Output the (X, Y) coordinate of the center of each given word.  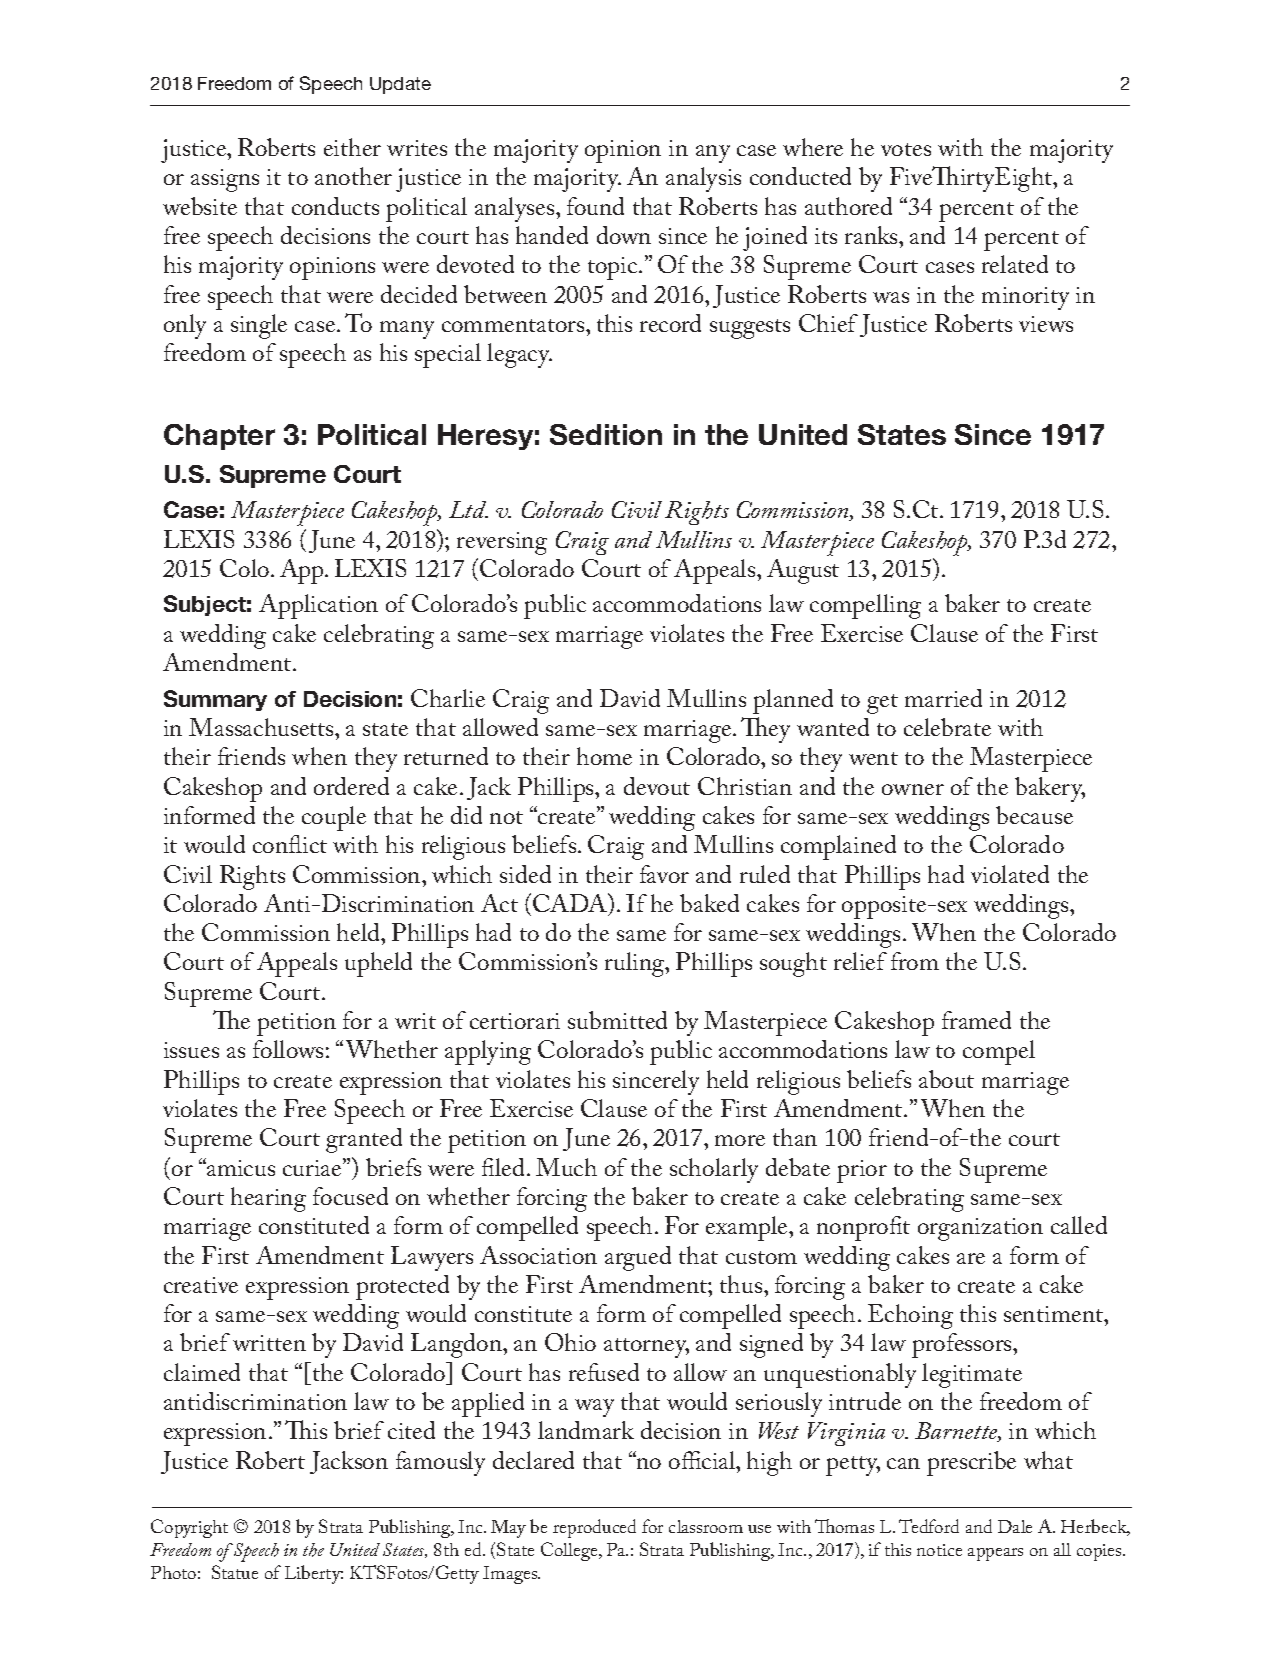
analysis (703, 179)
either (352, 147)
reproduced (594, 1528)
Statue (235, 1572)
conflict (290, 844)
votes (906, 149)
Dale (1015, 1526)
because (1034, 815)
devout (657, 786)
